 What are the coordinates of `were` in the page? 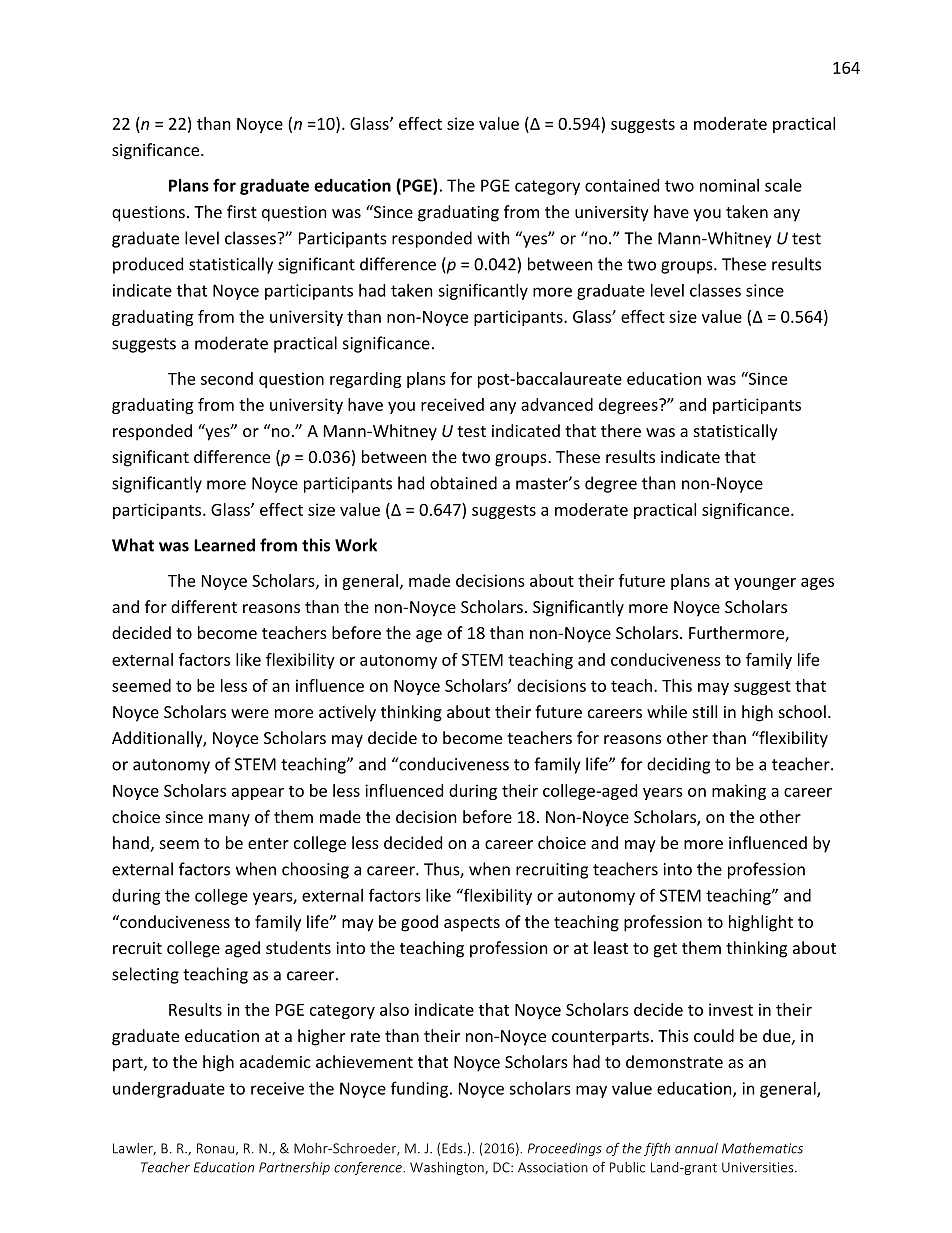 It's located at (250, 713).
